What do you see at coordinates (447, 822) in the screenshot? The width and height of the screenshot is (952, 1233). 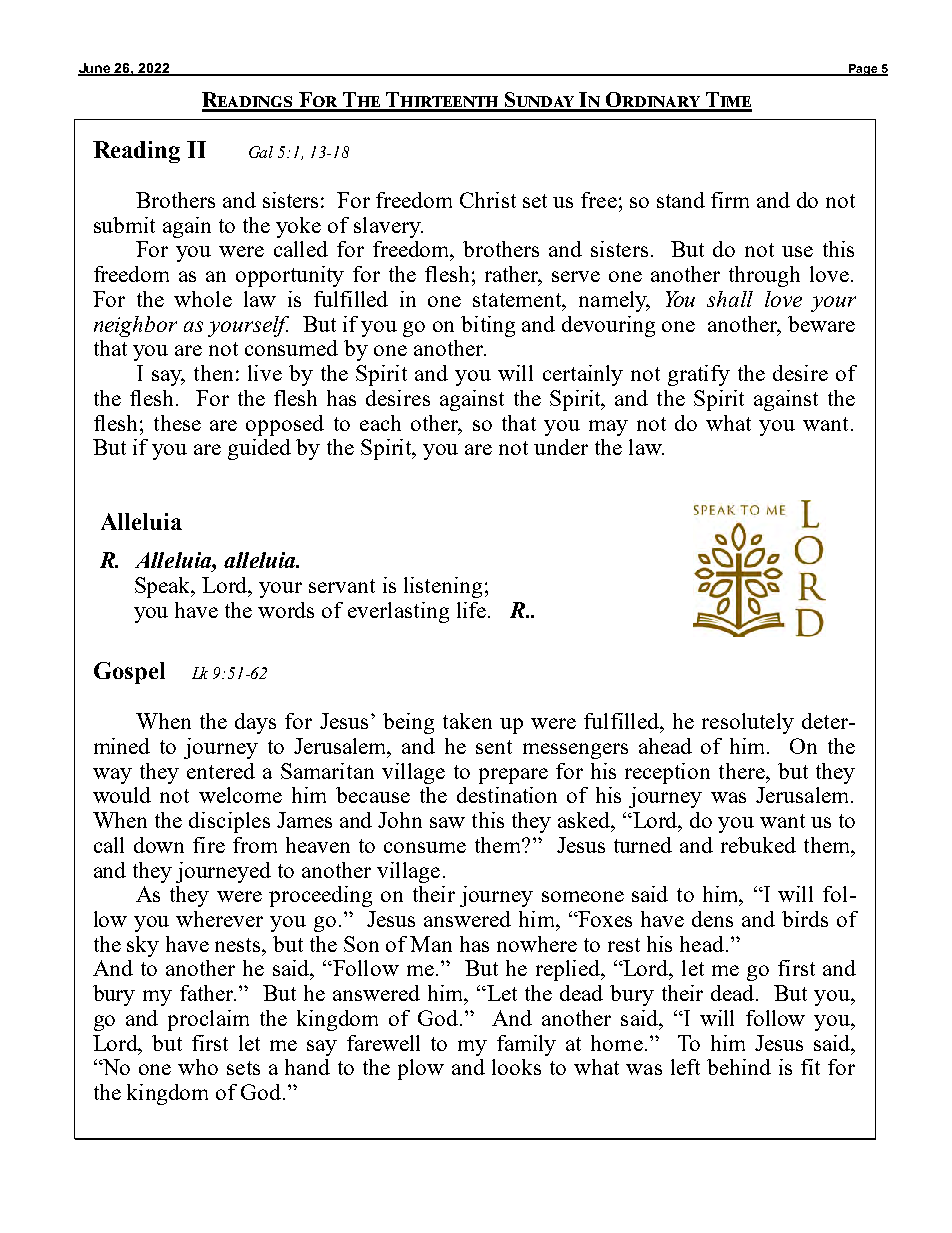 I see `saw` at bounding box center [447, 822].
